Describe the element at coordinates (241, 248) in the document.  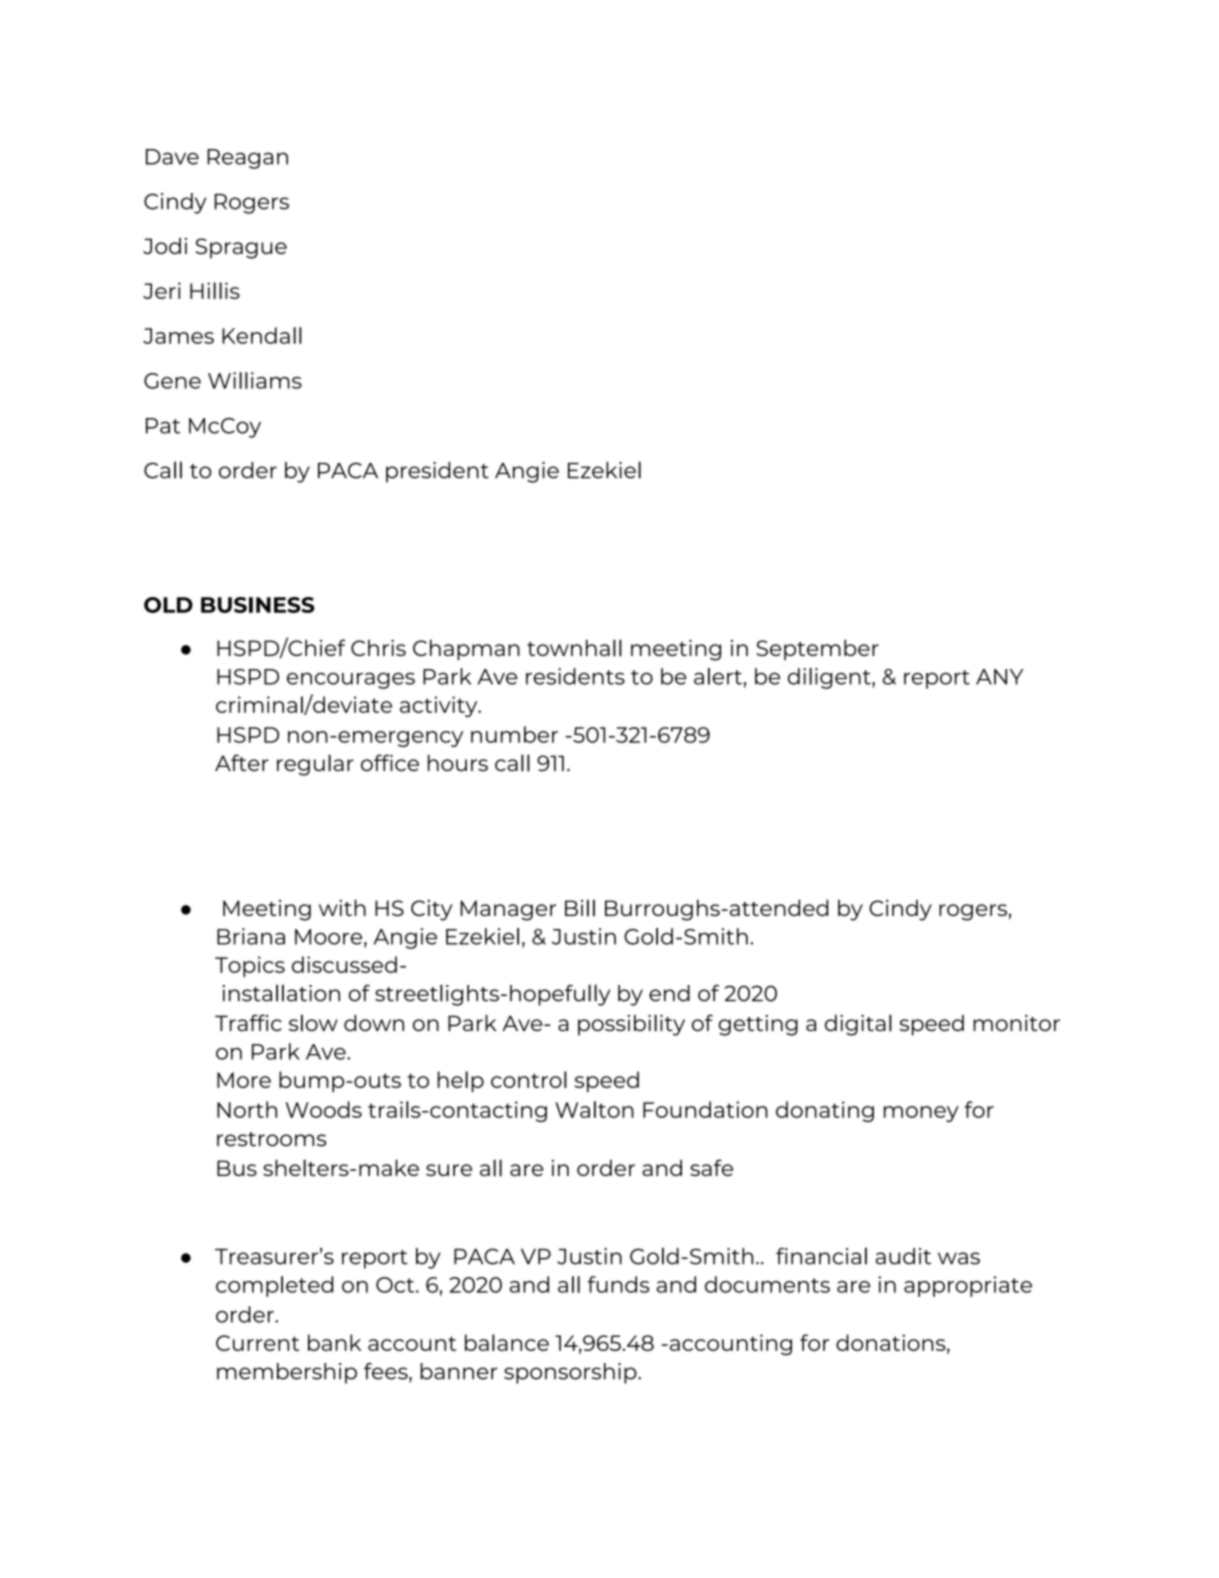
I see `Sprague` at that location.
